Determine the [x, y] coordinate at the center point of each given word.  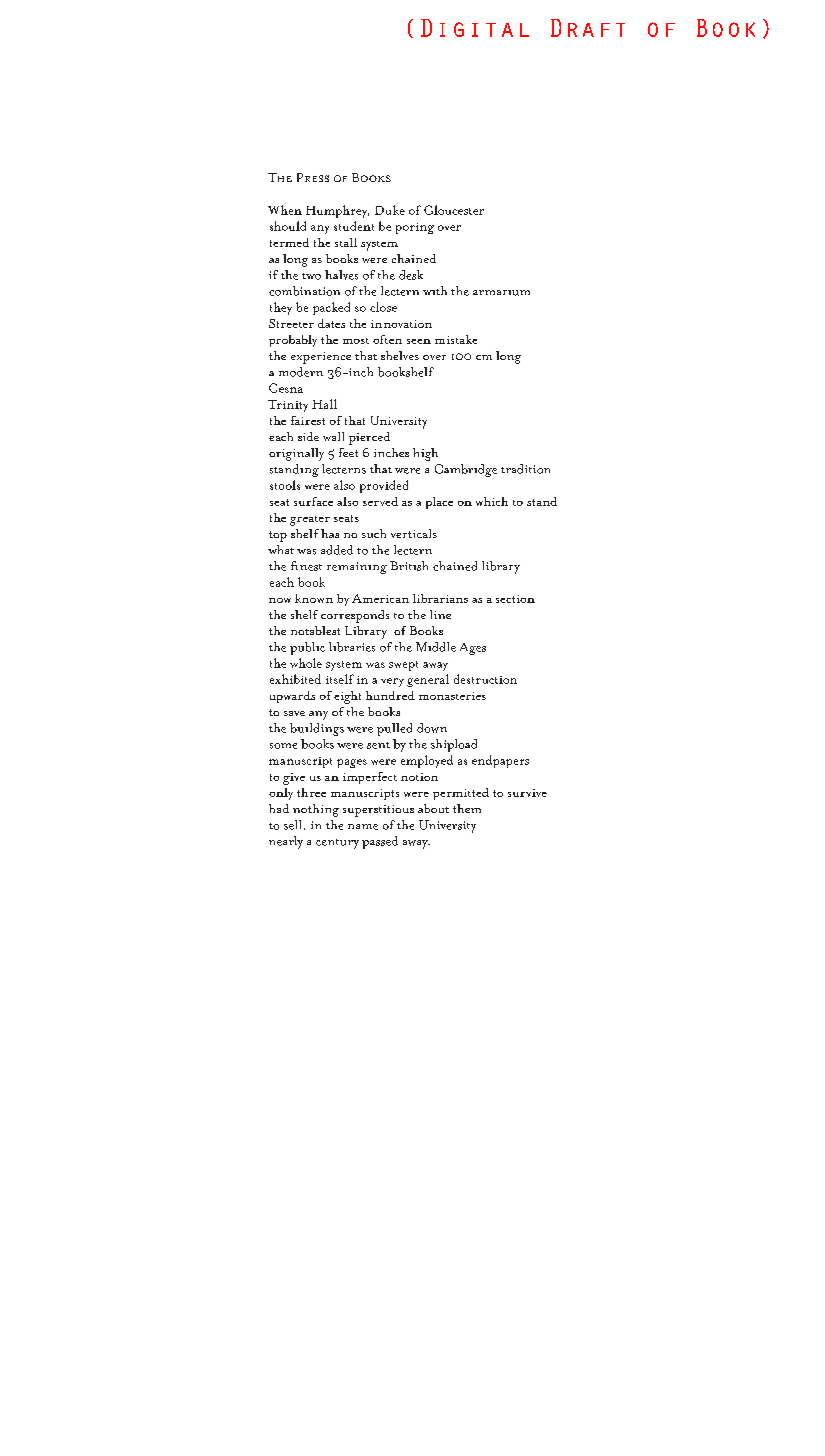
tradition [525, 469]
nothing [316, 810]
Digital [475, 28]
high [425, 454]
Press [313, 177]
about [433, 808]
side [308, 436]
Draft [588, 28]
